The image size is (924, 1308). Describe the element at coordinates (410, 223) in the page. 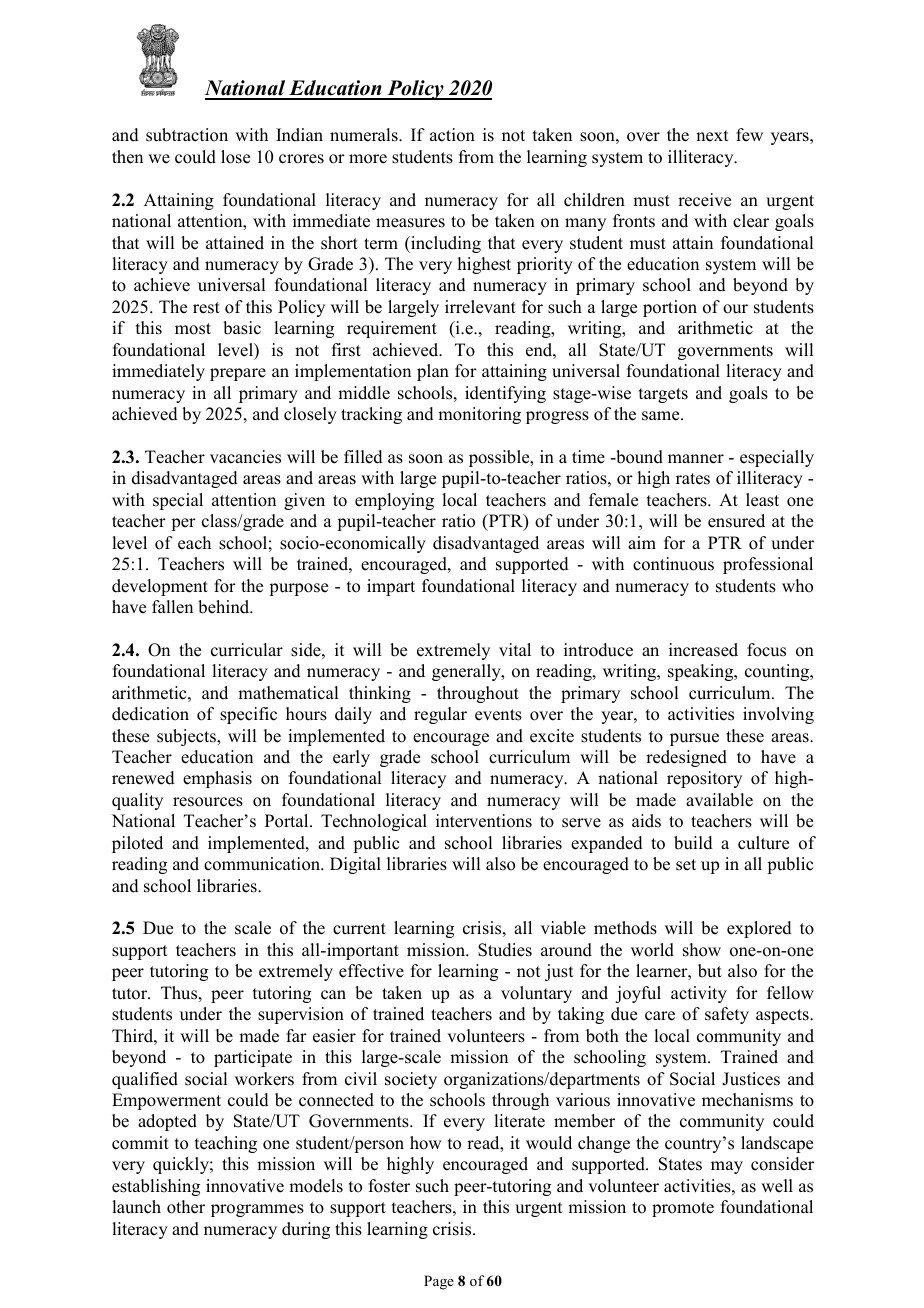

I see `measures` at that location.
